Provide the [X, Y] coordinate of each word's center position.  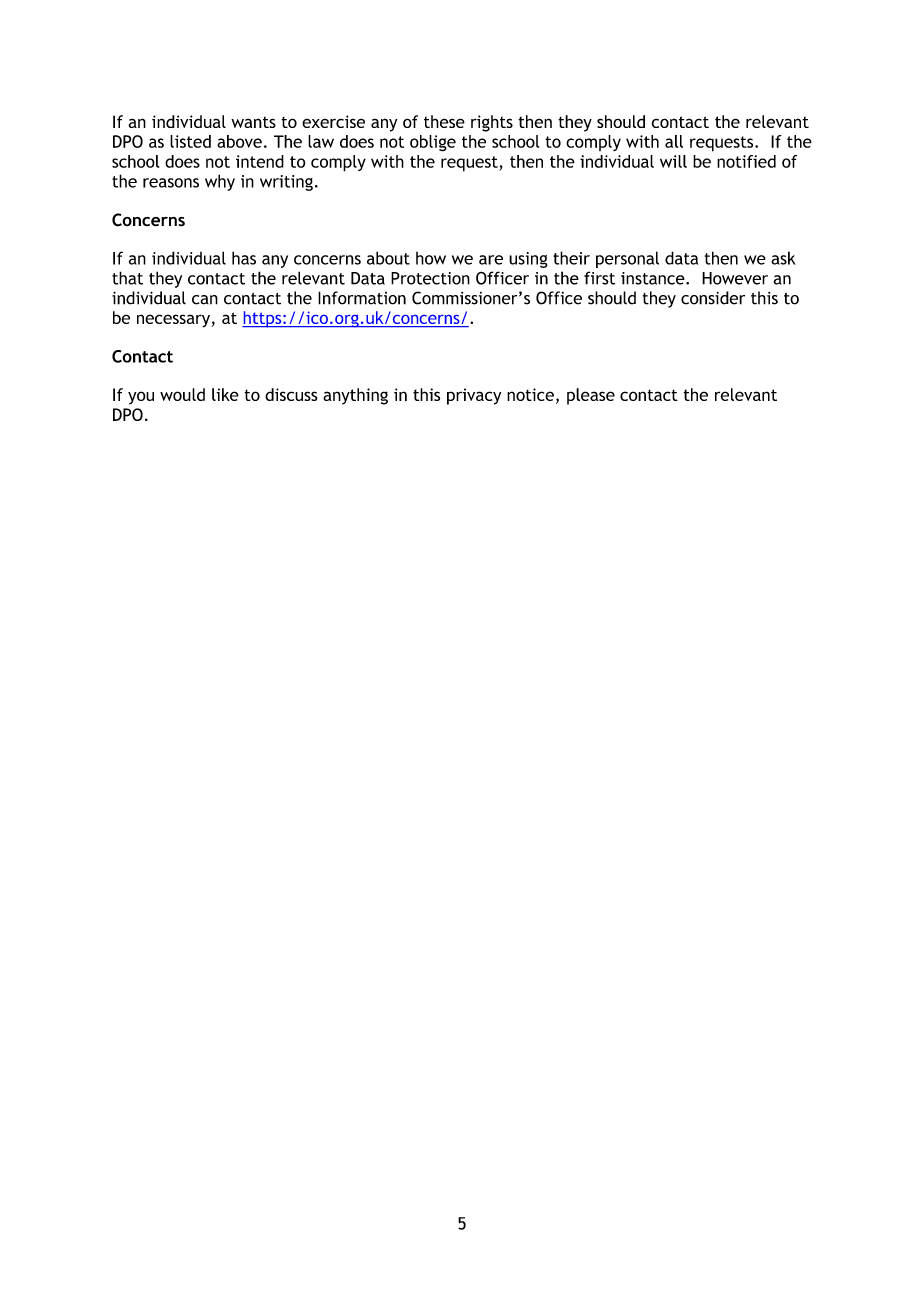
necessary [174, 321]
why [220, 182]
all [674, 141]
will [673, 161]
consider [713, 298]
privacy [474, 396]
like [225, 394]
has [244, 258]
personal [627, 259]
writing [286, 183]
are [491, 260]
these [444, 121]
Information [362, 298]
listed [190, 141]
